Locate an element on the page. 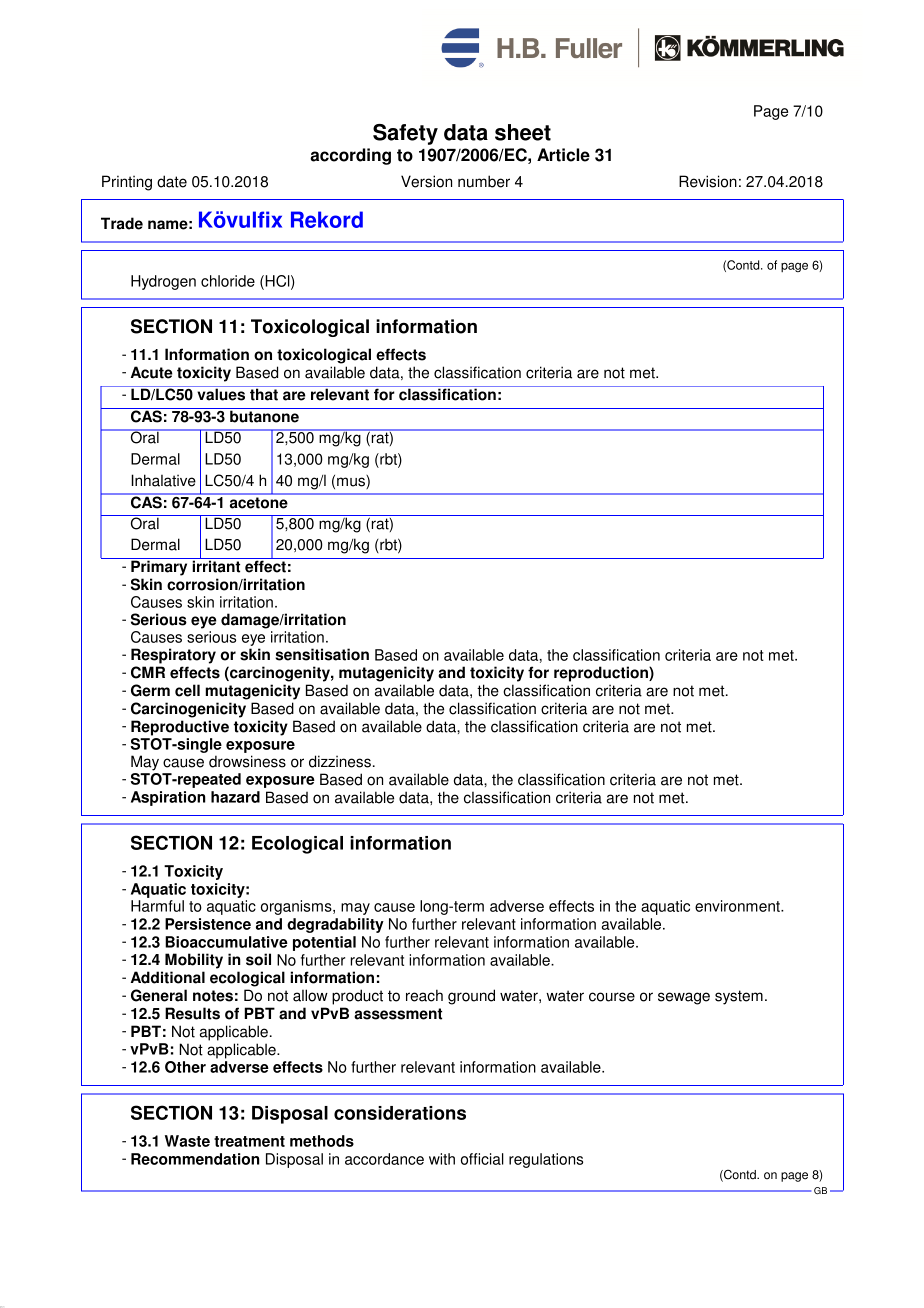 The image size is (924, 1308). date is located at coordinates (172, 181).
